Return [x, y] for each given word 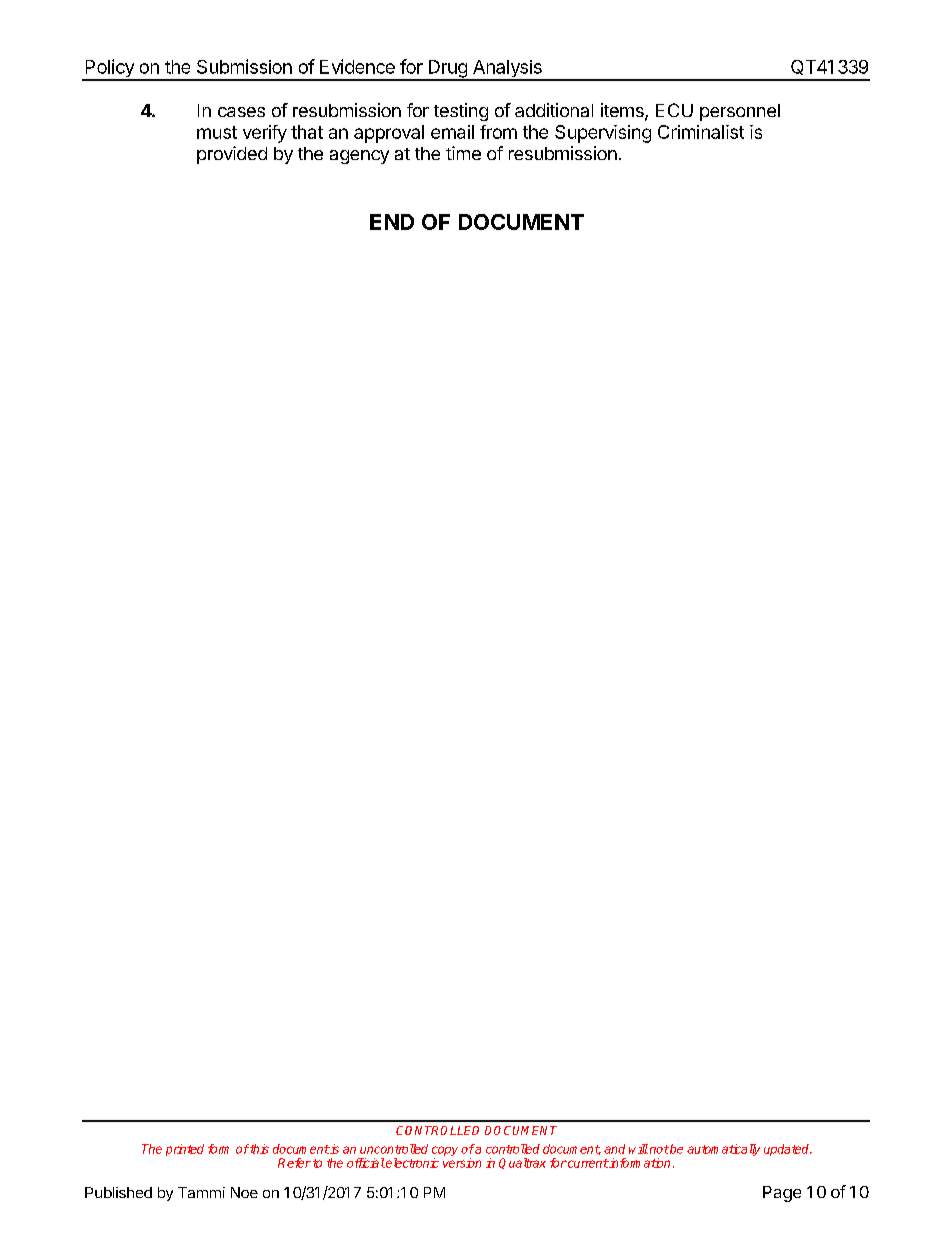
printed [185, 1150]
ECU [674, 110]
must [217, 132]
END [392, 222]
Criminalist [701, 132]
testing [461, 112]
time [463, 153]
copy [445, 1152]
